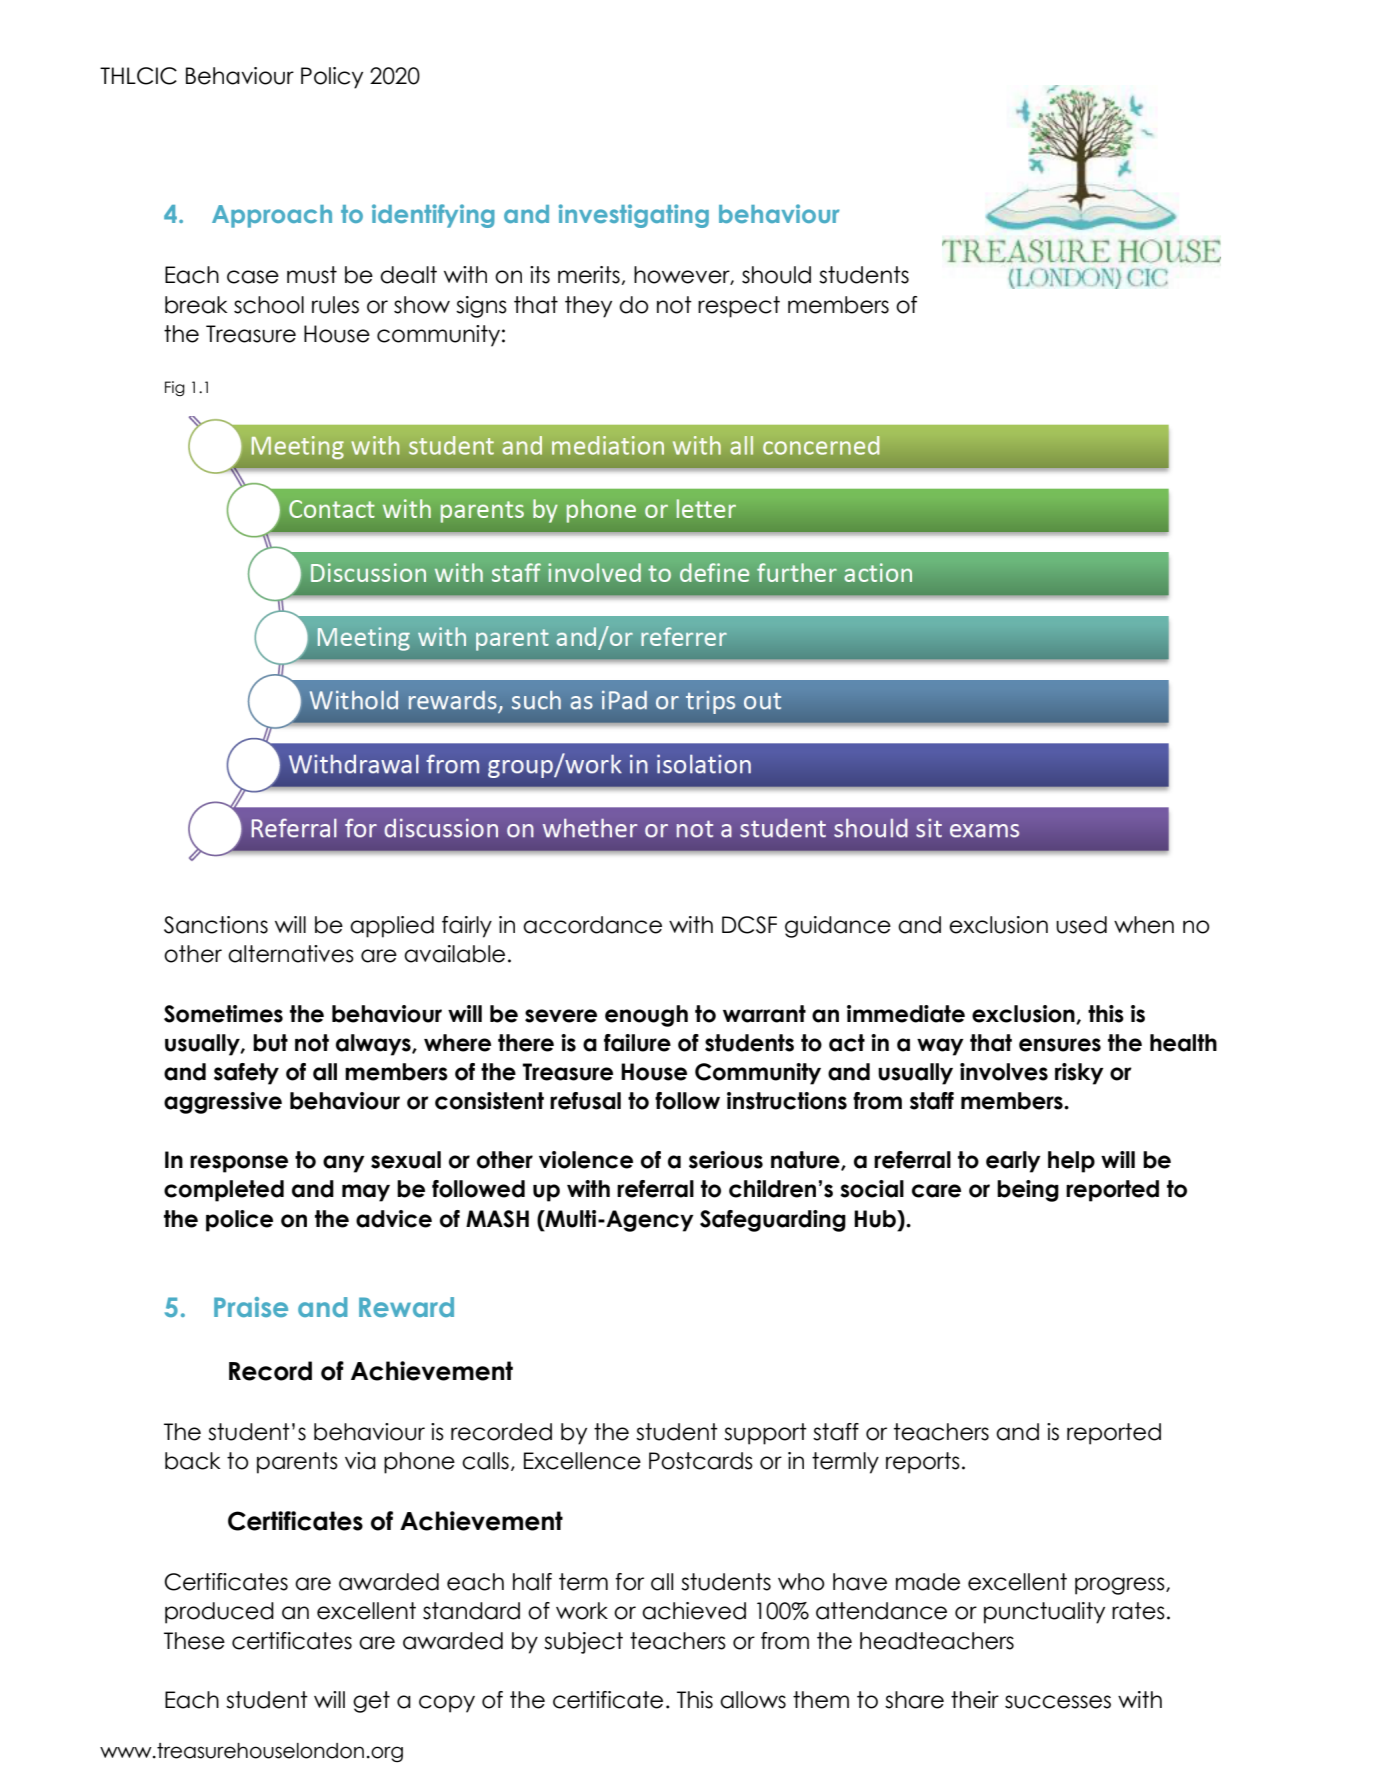 This screenshot has width=1383, height=1790. What do you see at coordinates (776, 275) in the screenshot?
I see `should` at bounding box center [776, 275].
